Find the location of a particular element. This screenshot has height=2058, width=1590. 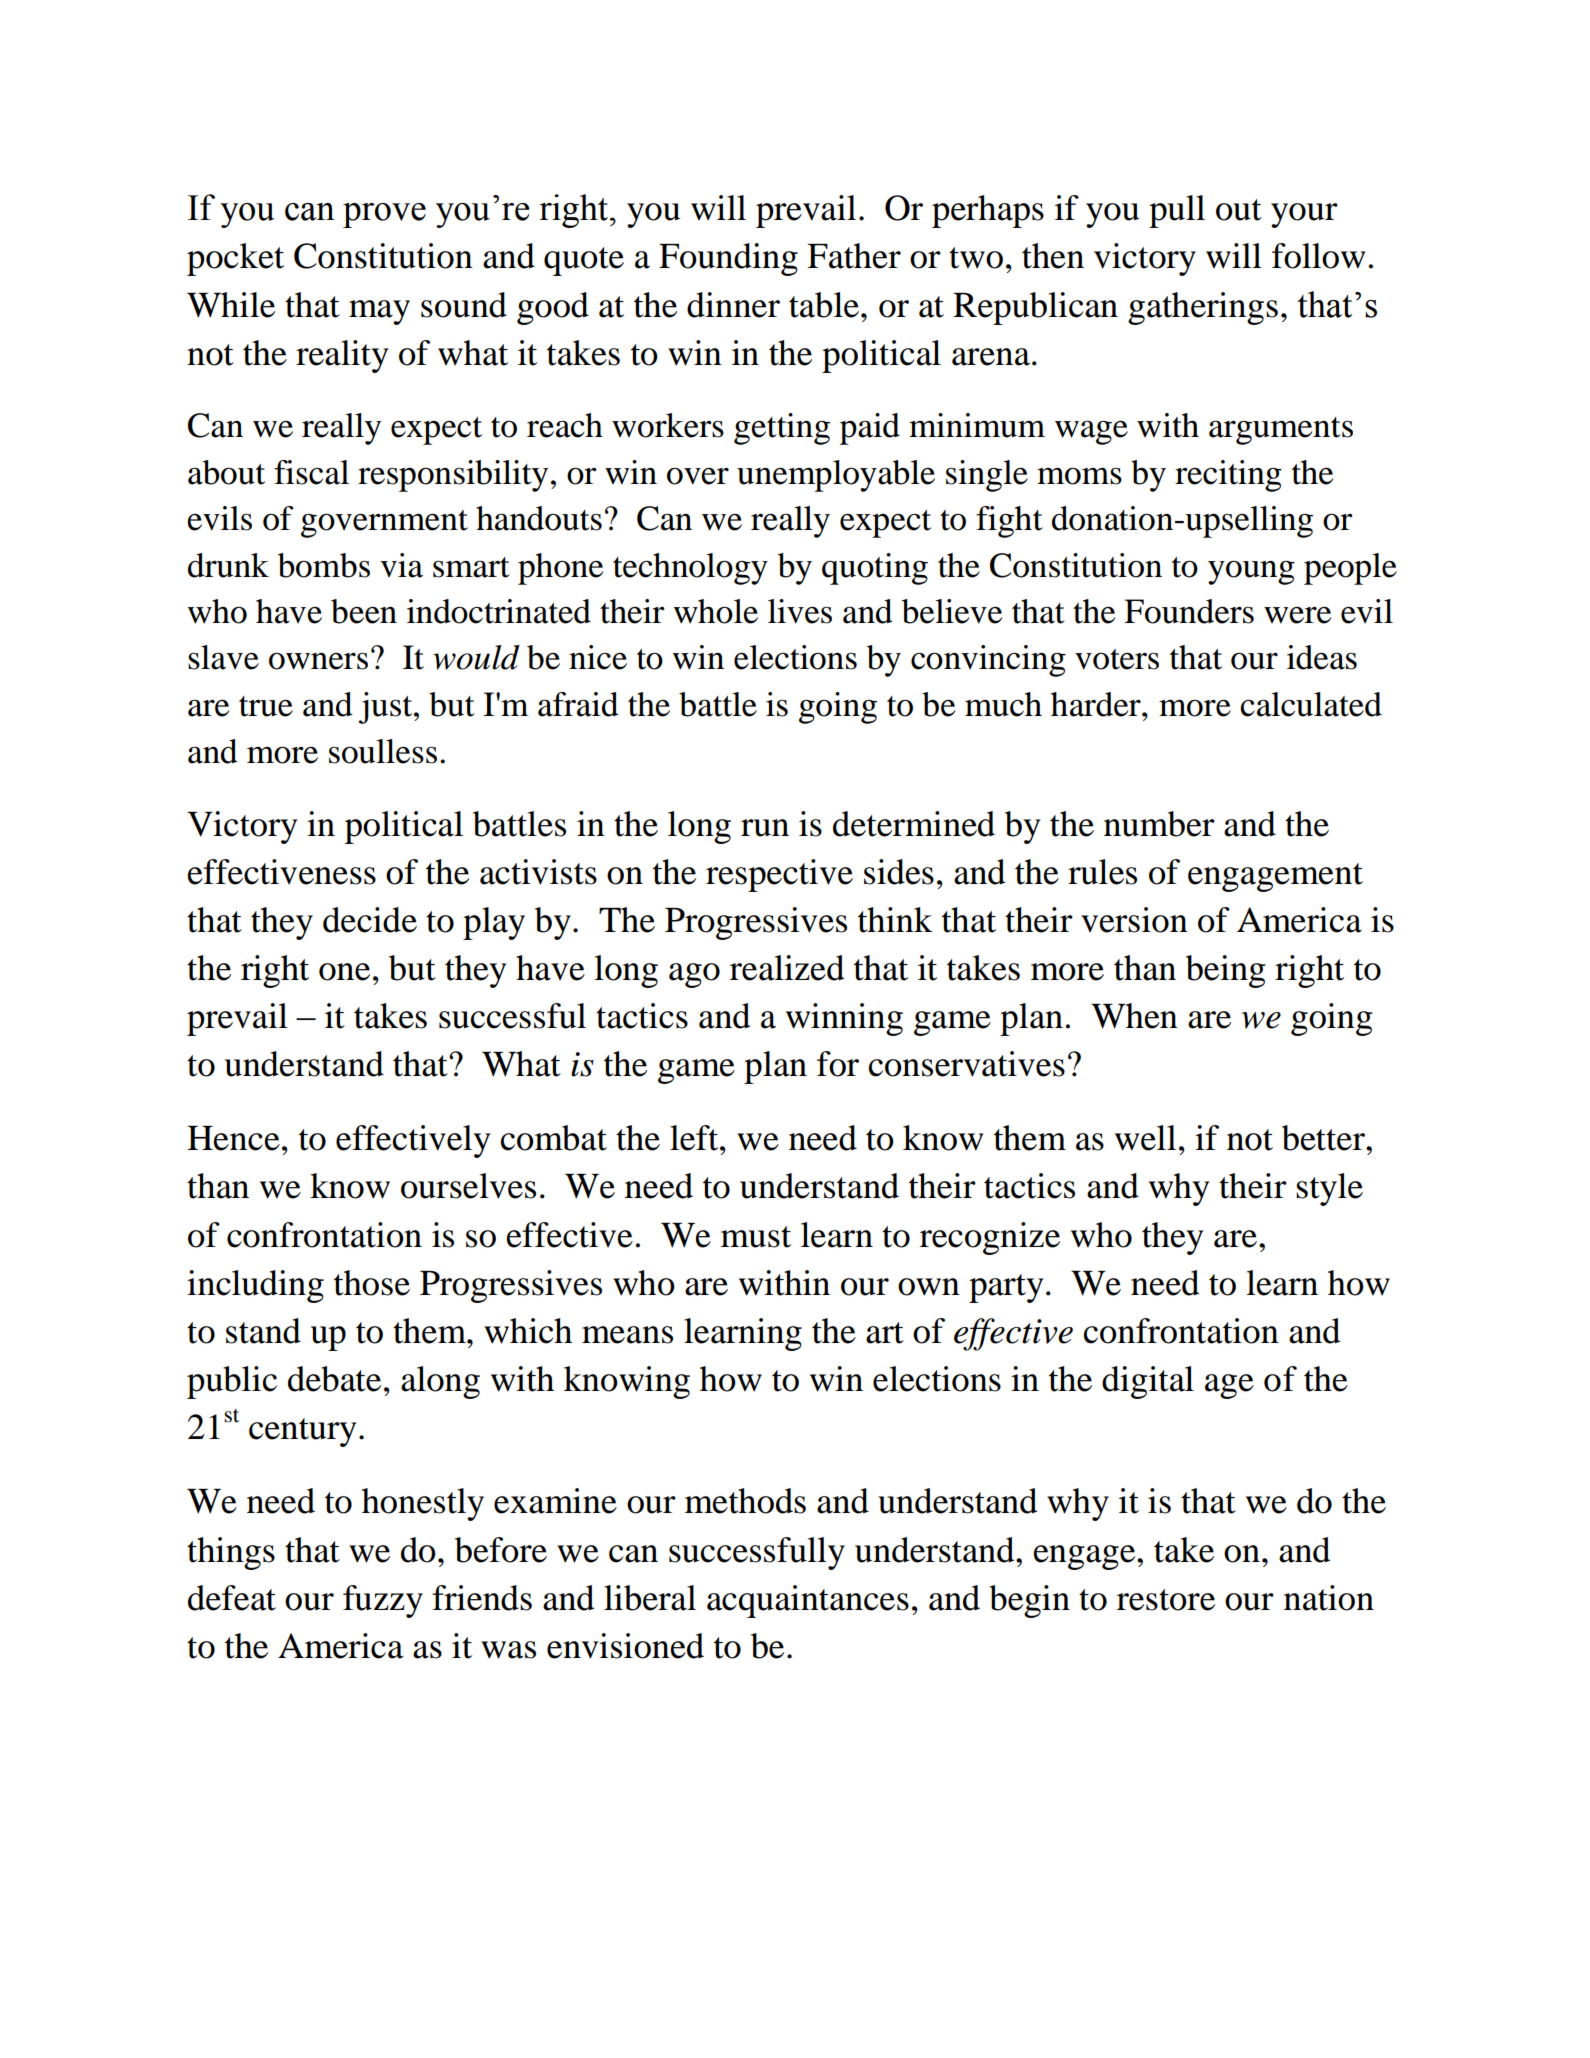

fuzzy is located at coordinates (383, 1601).
